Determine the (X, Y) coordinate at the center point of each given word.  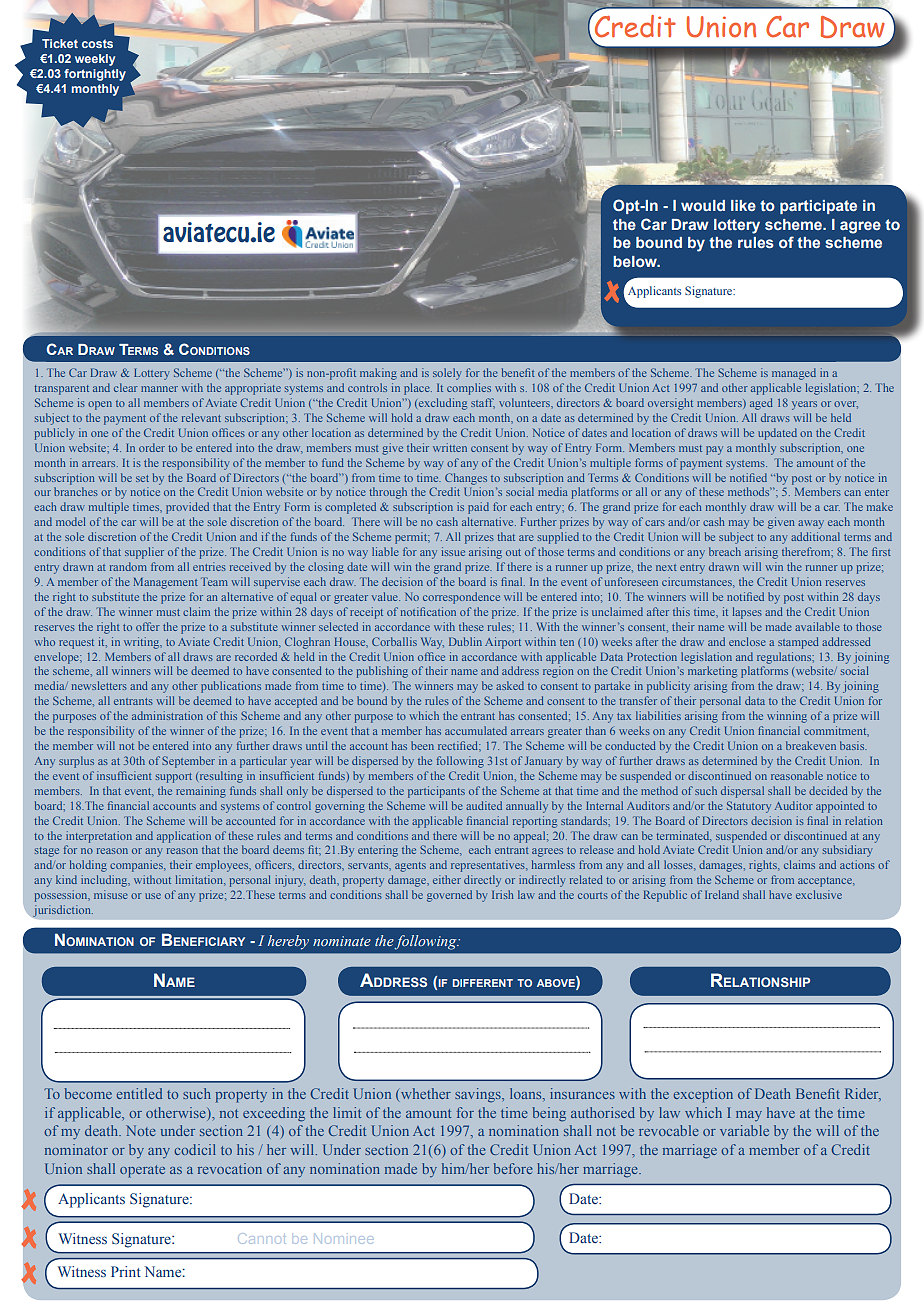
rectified (459, 746)
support (174, 778)
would (703, 205)
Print (126, 1271)
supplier (144, 553)
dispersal (742, 792)
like (743, 205)
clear (126, 387)
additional (815, 536)
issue (453, 551)
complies (469, 389)
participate (818, 207)
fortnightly (95, 75)
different (483, 983)
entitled (139, 1093)
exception (703, 1095)
